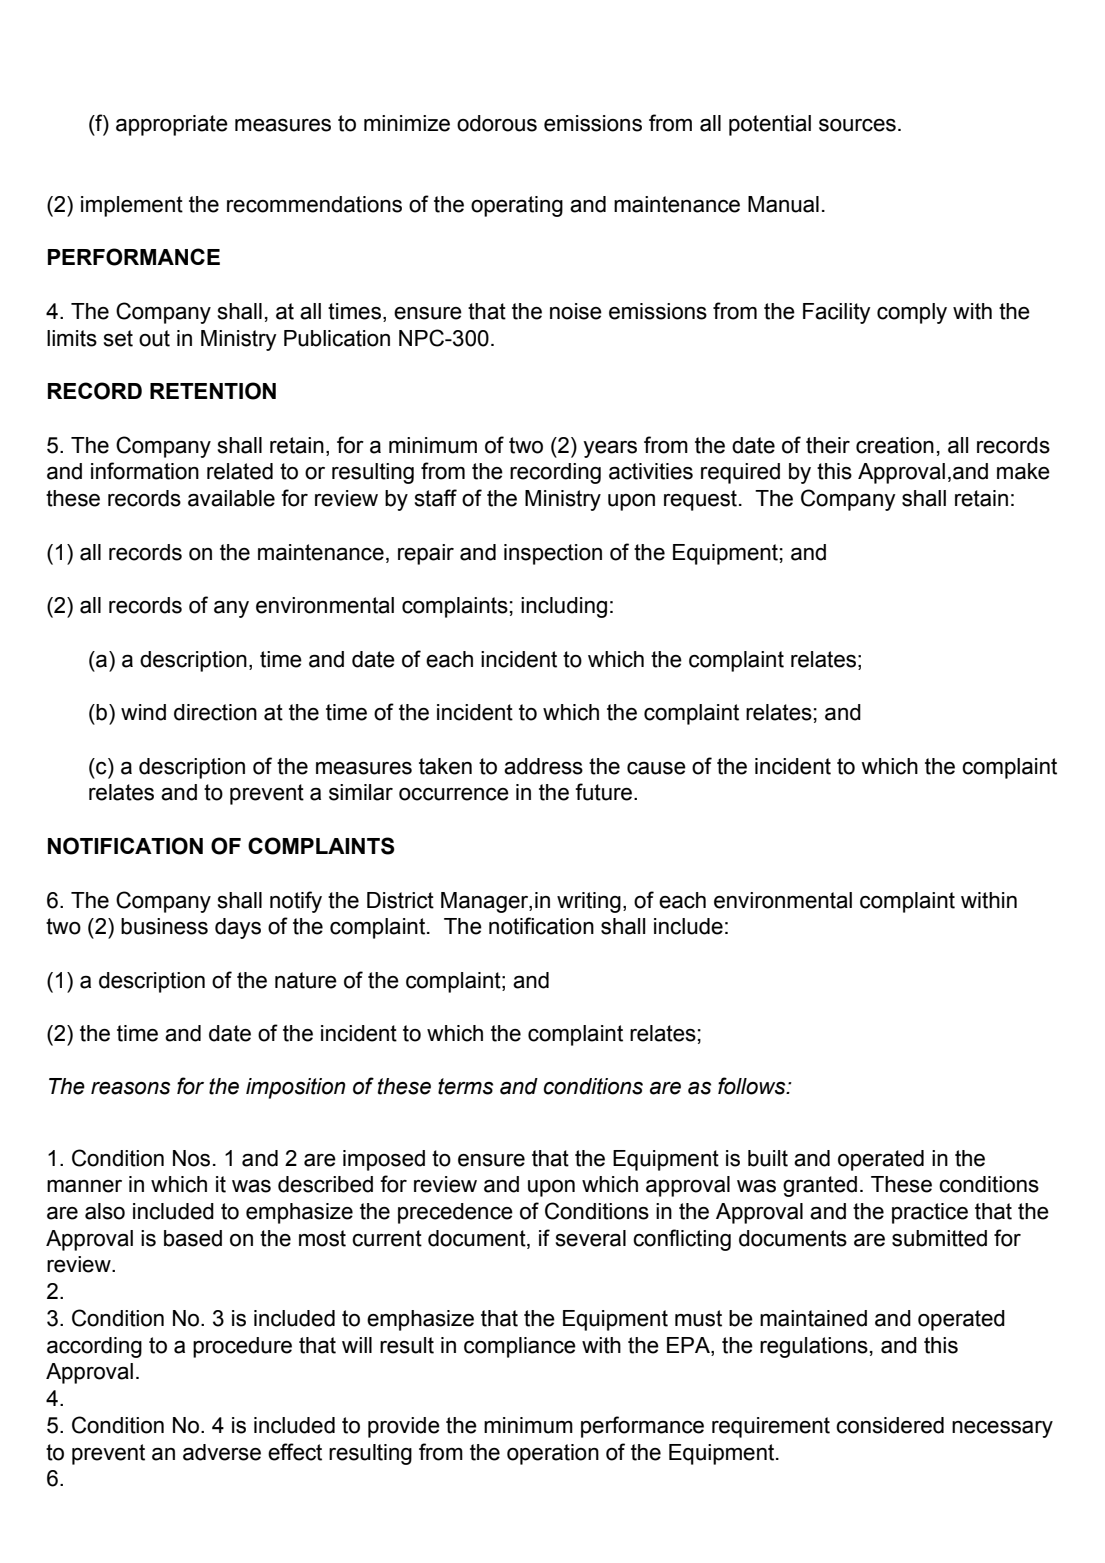 This screenshot has width=1105, height=1563. Describe the element at coordinates (517, 206) in the screenshot. I see `operating` at that location.
